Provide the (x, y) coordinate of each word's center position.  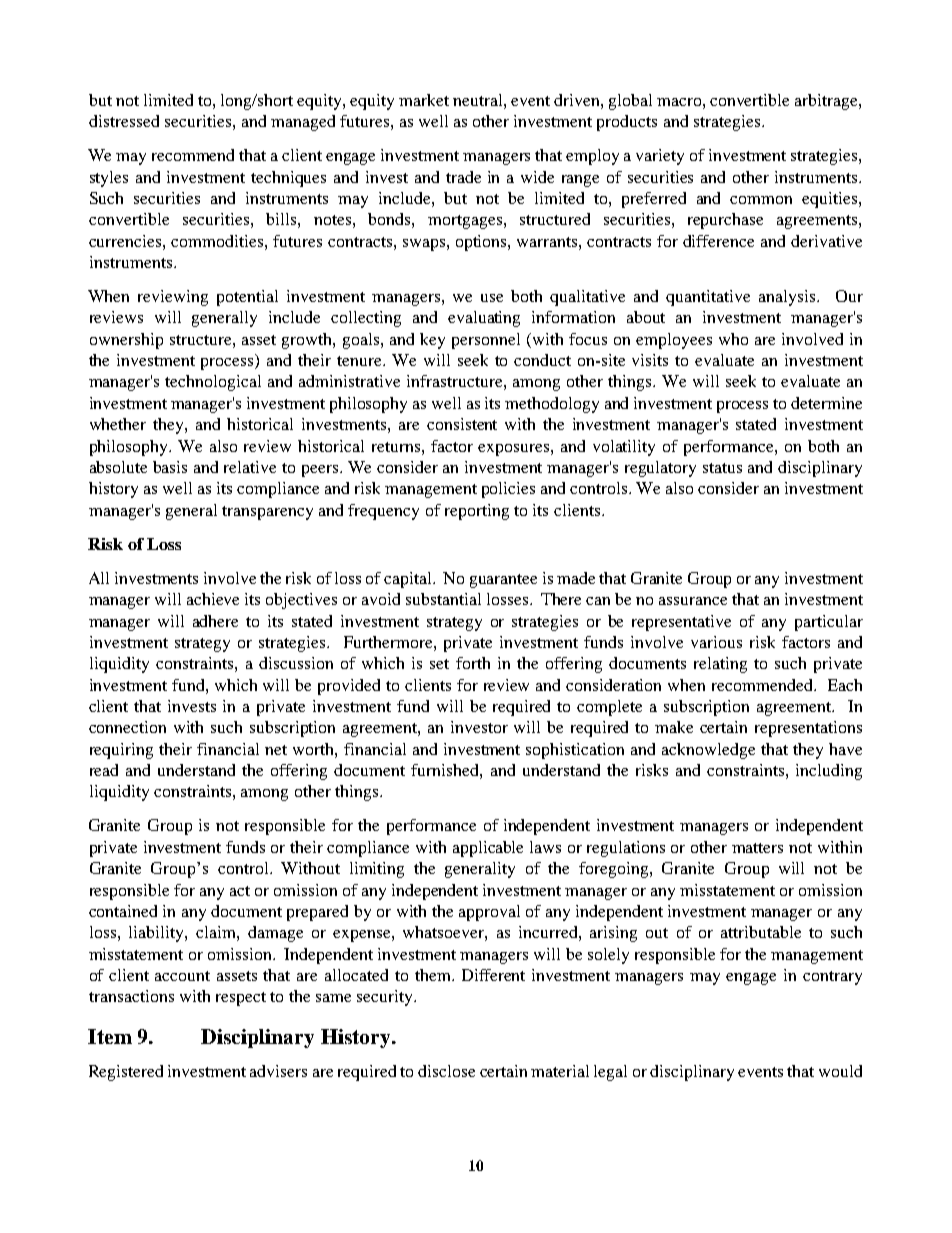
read (104, 770)
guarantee (503, 581)
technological (213, 383)
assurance (693, 601)
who (733, 339)
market (424, 100)
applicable (488, 849)
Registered (126, 1073)
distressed (124, 121)
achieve (213, 599)
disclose (446, 1071)
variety (660, 157)
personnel (486, 341)
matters (757, 848)
